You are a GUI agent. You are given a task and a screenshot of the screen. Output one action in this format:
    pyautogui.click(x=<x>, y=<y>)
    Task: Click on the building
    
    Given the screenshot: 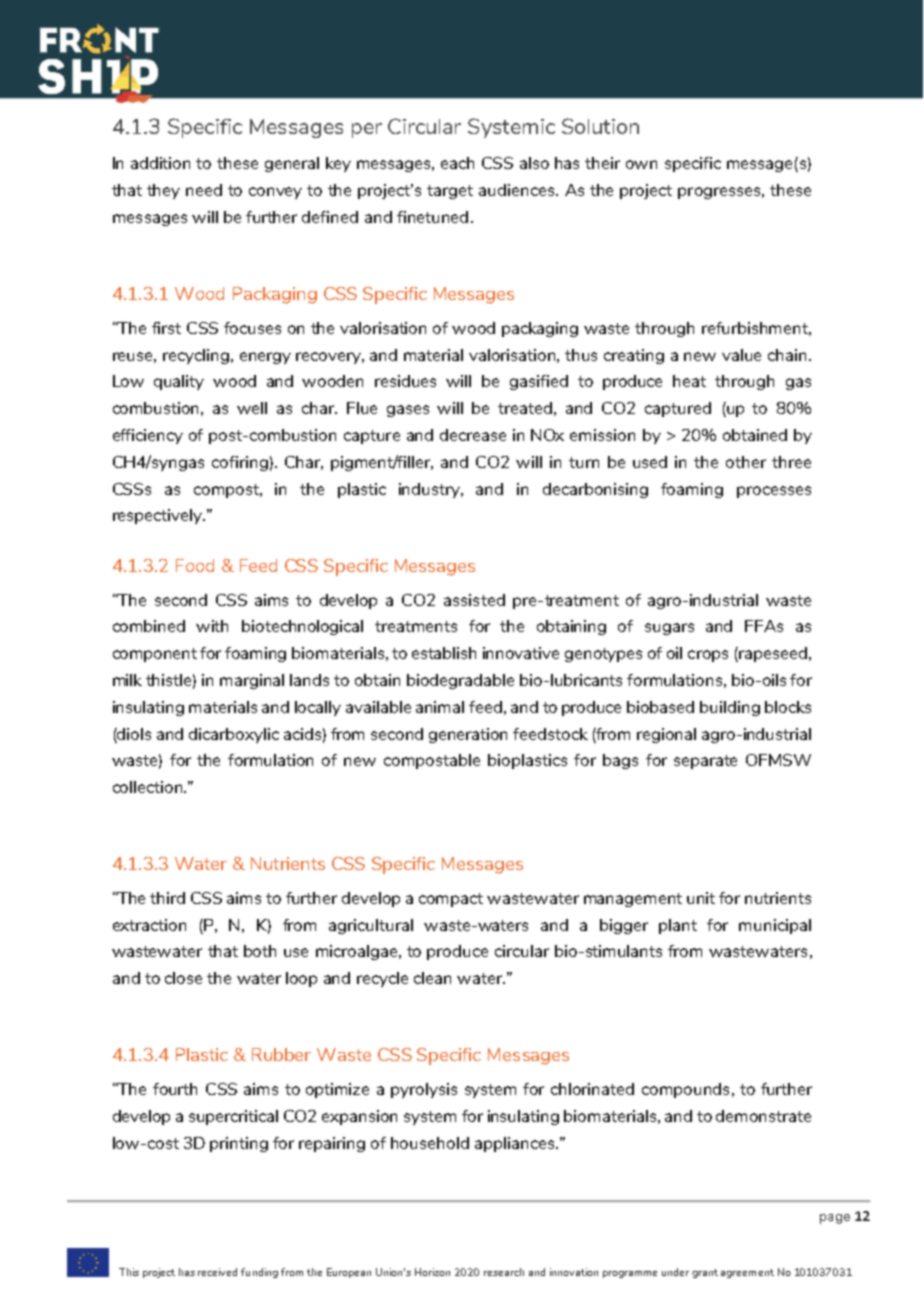 What is the action you would take?
    pyautogui.click(x=730, y=708)
